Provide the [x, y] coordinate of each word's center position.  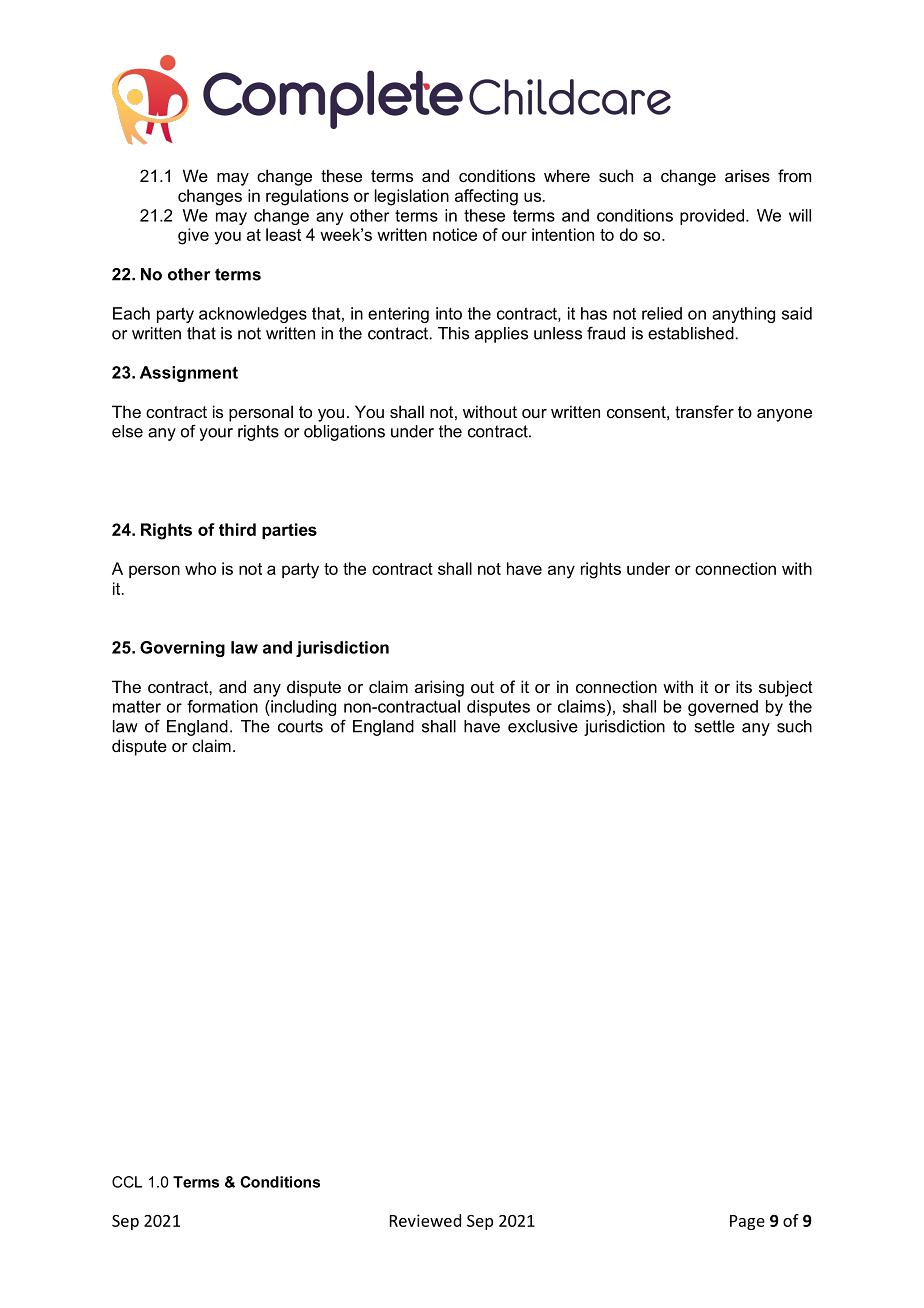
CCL [127, 1182]
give [193, 236]
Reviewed [425, 1220]
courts [300, 726]
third [237, 529]
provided [713, 217]
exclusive [543, 726]
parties [289, 531]
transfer [704, 411]
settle [715, 726]
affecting [486, 197]
